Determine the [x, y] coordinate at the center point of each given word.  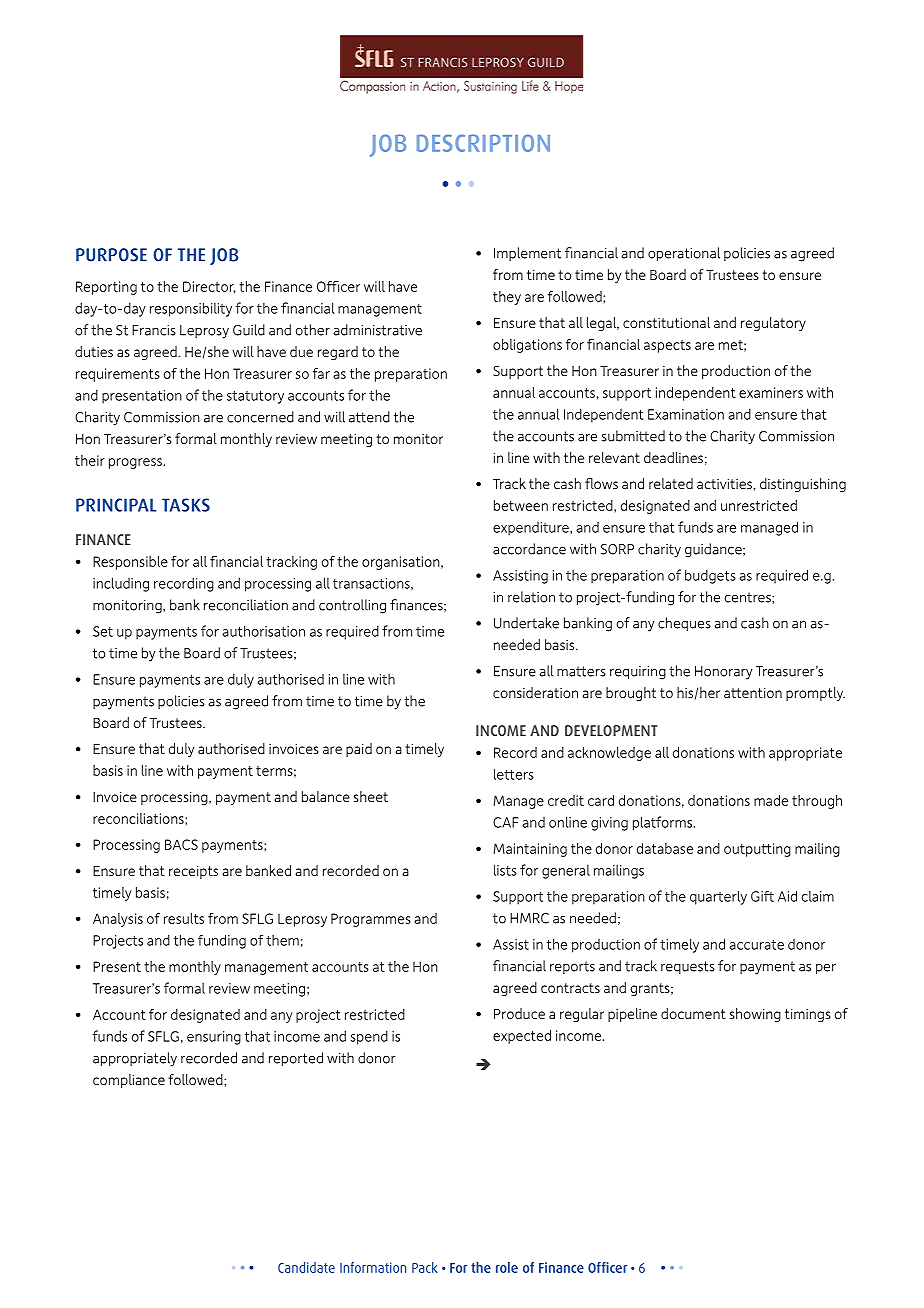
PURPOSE [111, 255]
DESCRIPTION [483, 143]
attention [753, 692]
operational [684, 254]
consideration [535, 692]
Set [103, 631]
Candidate [306, 1267]
